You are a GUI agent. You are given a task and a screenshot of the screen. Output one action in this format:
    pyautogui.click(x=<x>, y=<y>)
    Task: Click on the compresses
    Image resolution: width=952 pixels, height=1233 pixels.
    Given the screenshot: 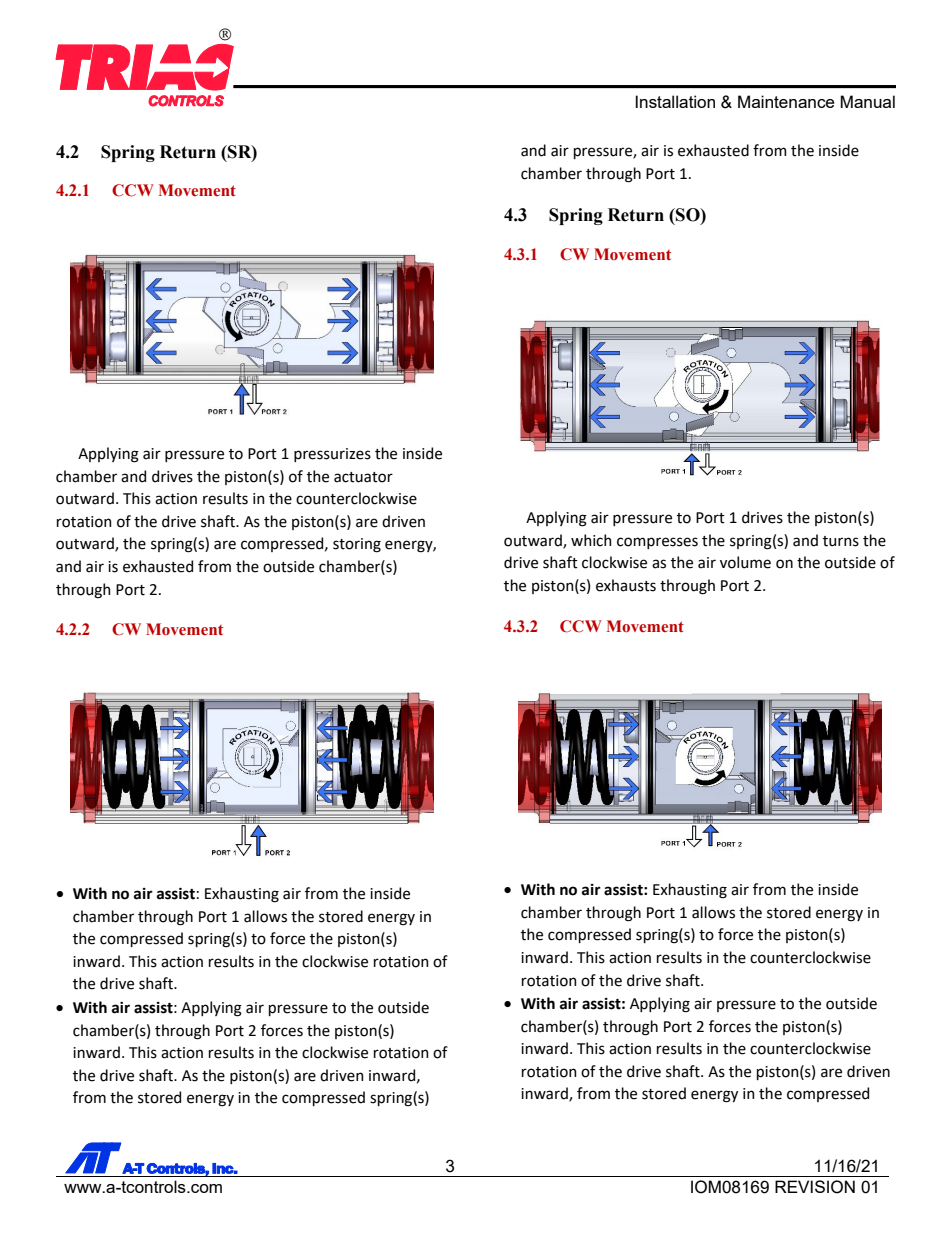 What is the action you would take?
    pyautogui.click(x=657, y=543)
